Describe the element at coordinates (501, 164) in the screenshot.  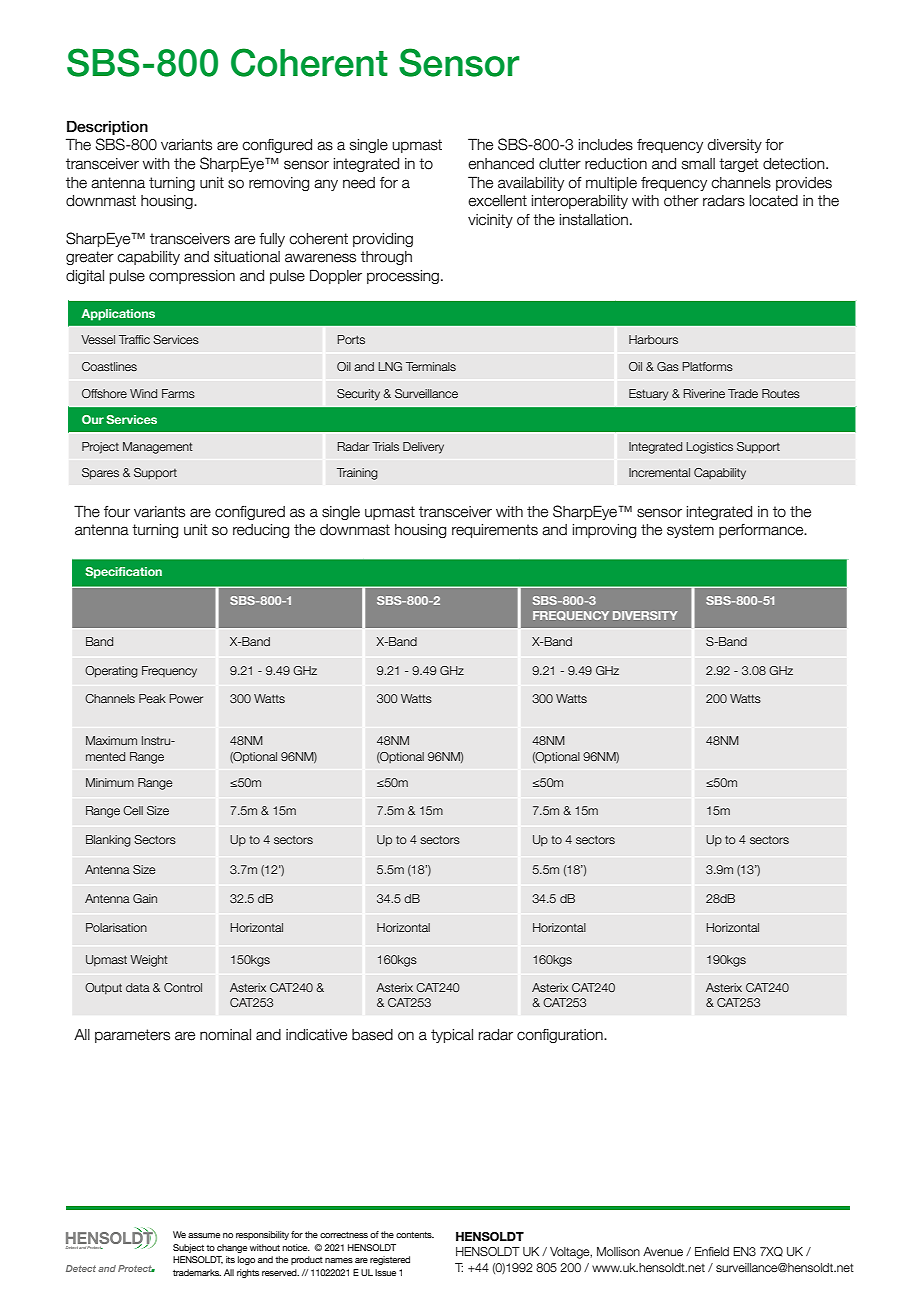
I see `enhanced` at that location.
